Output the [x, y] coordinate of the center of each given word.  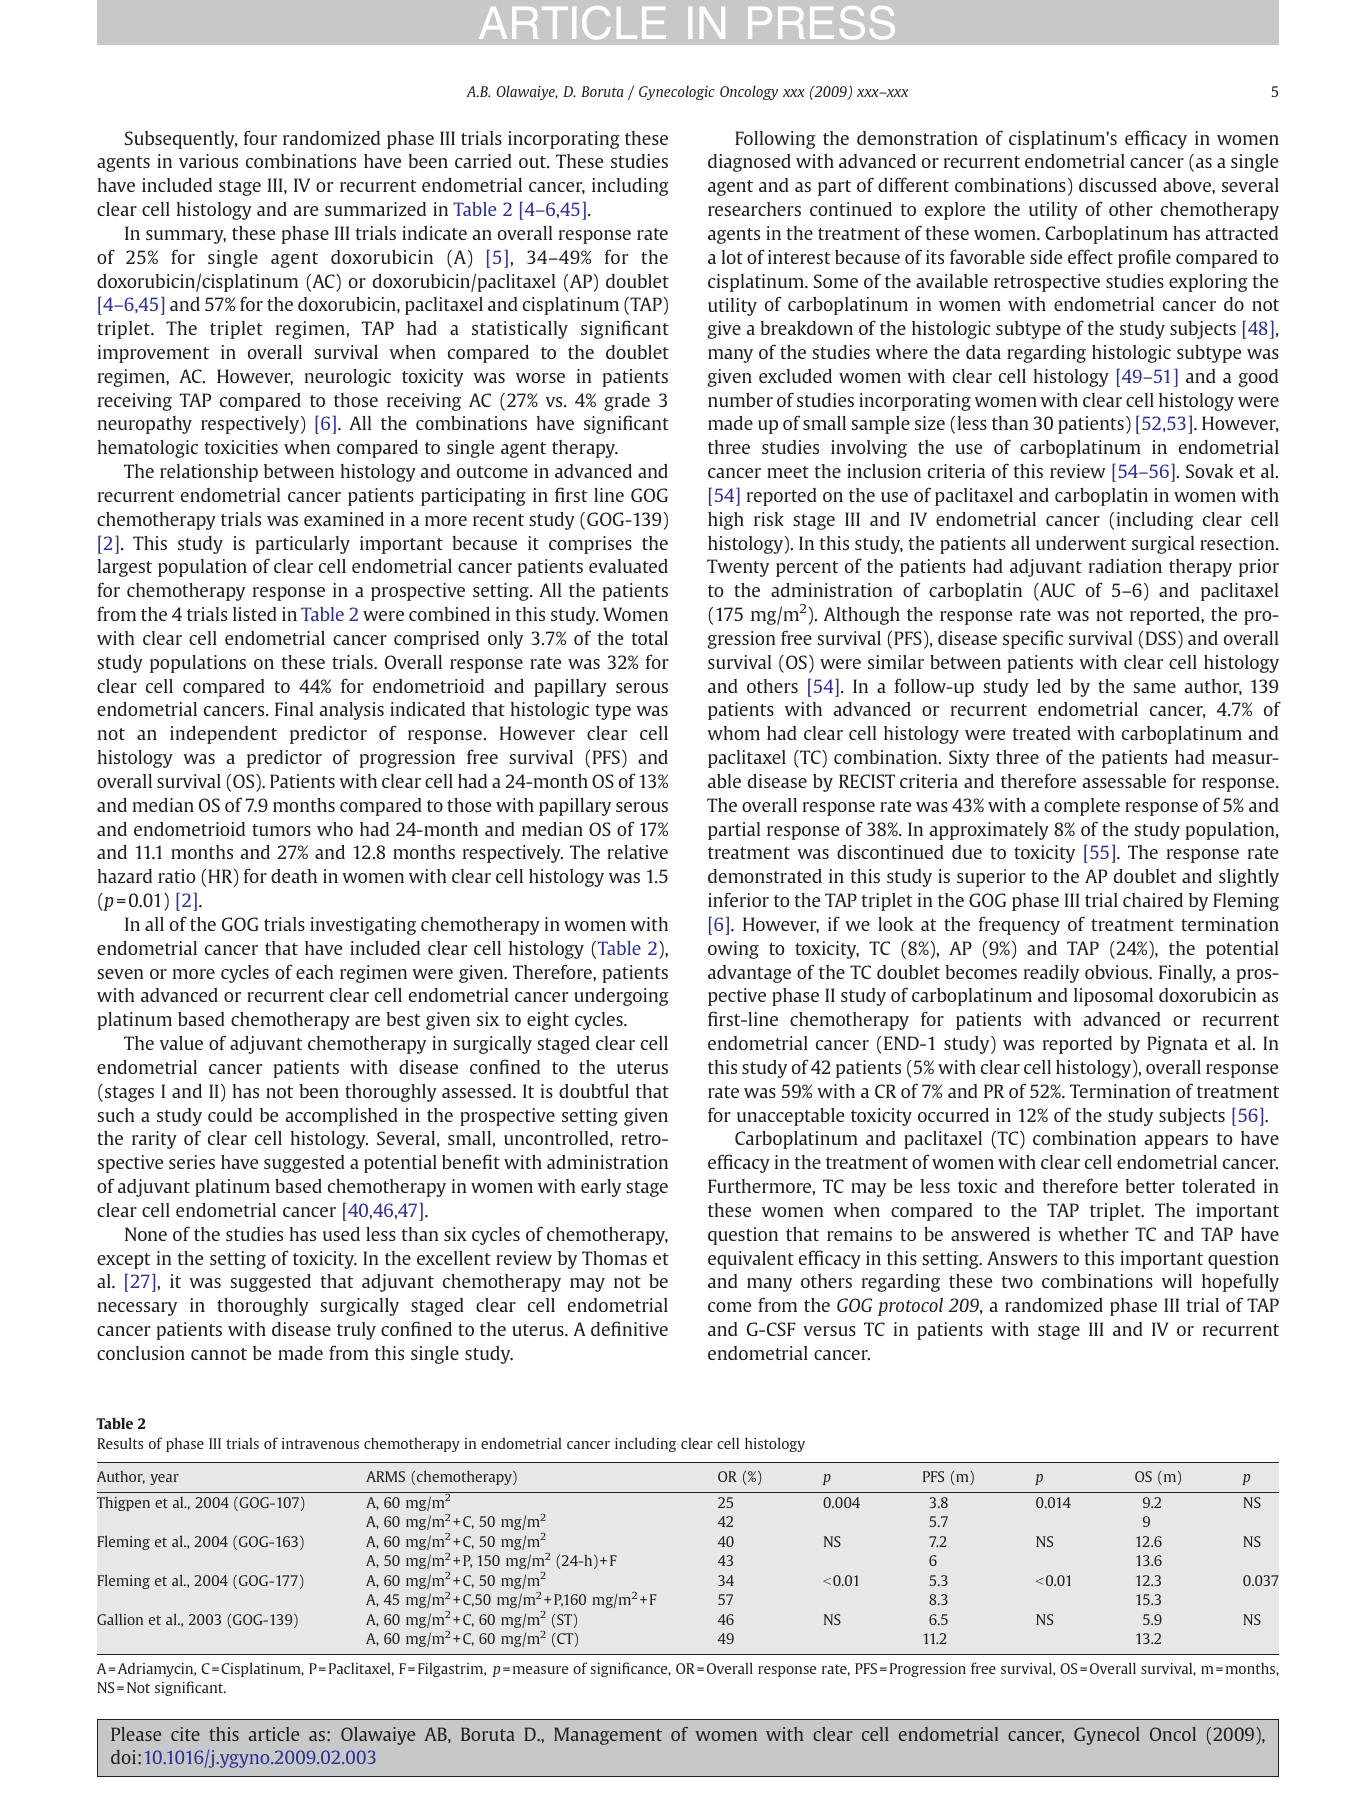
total [650, 638]
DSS [1161, 638]
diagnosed [749, 163]
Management [608, 1736]
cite [185, 1734]
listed [255, 614]
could [230, 1115]
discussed [1118, 185]
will [1177, 1281]
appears [1176, 1142]
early [601, 1188]
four [260, 137]
